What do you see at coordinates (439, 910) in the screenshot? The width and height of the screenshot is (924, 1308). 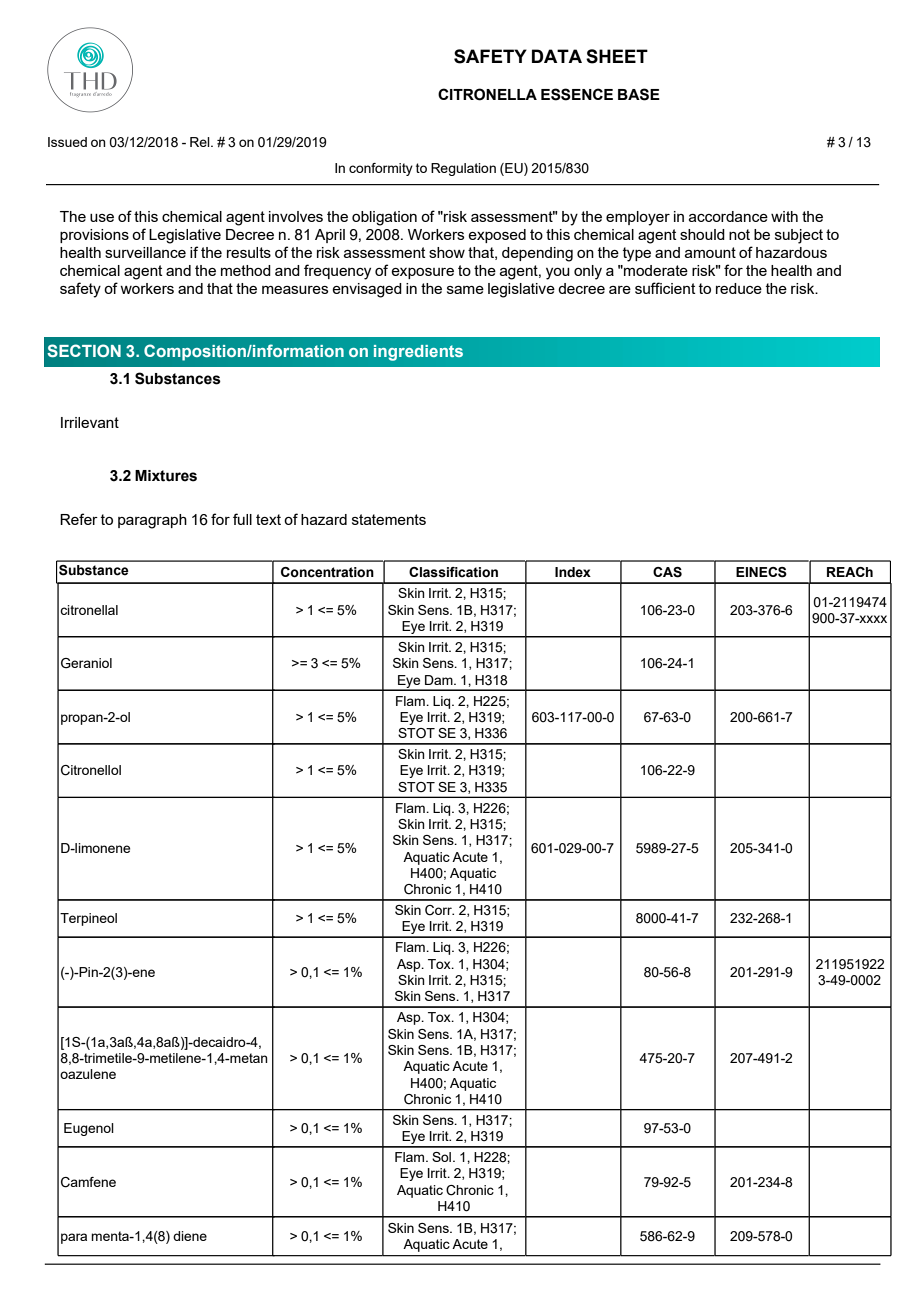 I see `Corr` at bounding box center [439, 910].
